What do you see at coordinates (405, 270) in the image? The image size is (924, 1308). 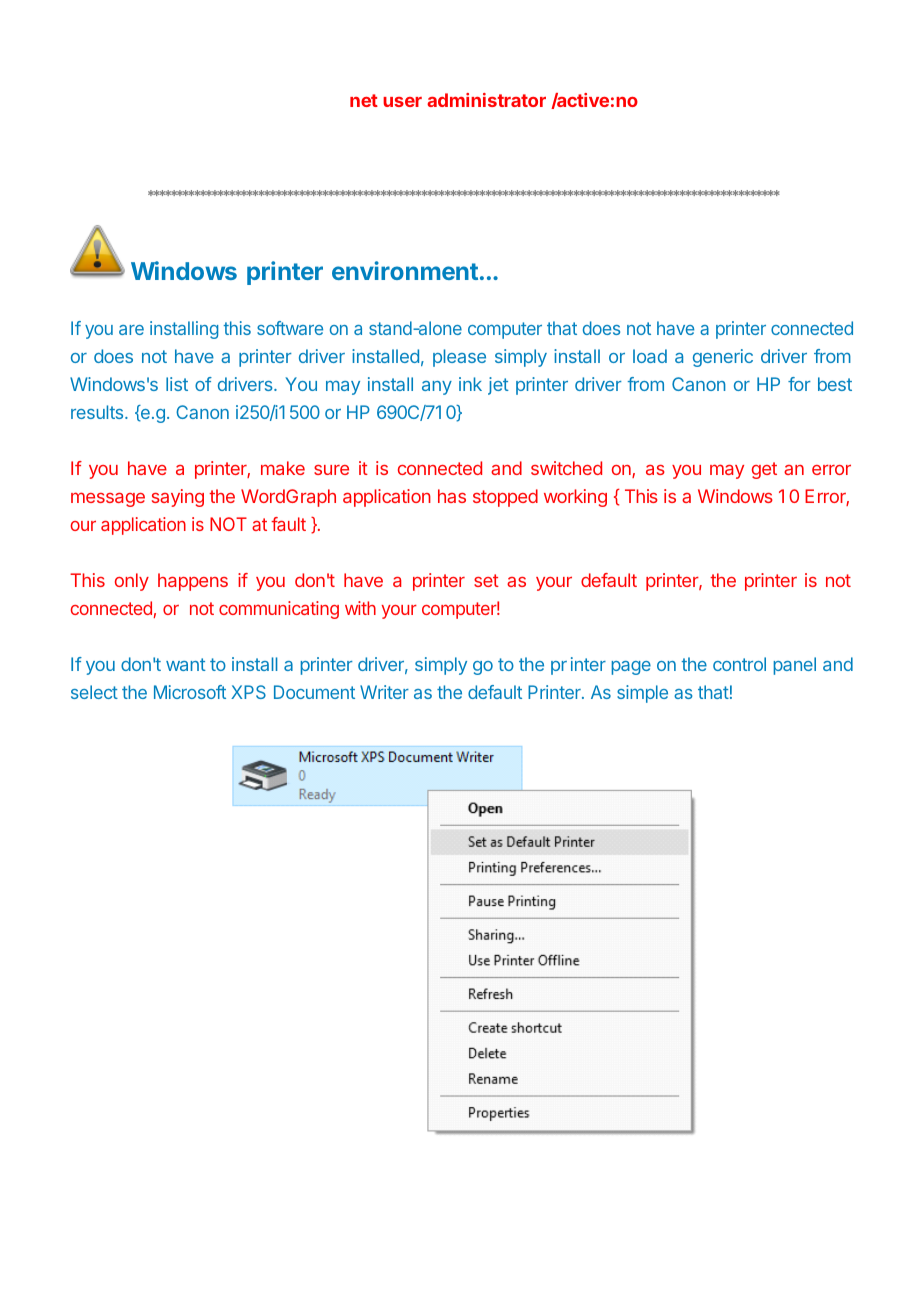 I see `environment` at bounding box center [405, 270].
